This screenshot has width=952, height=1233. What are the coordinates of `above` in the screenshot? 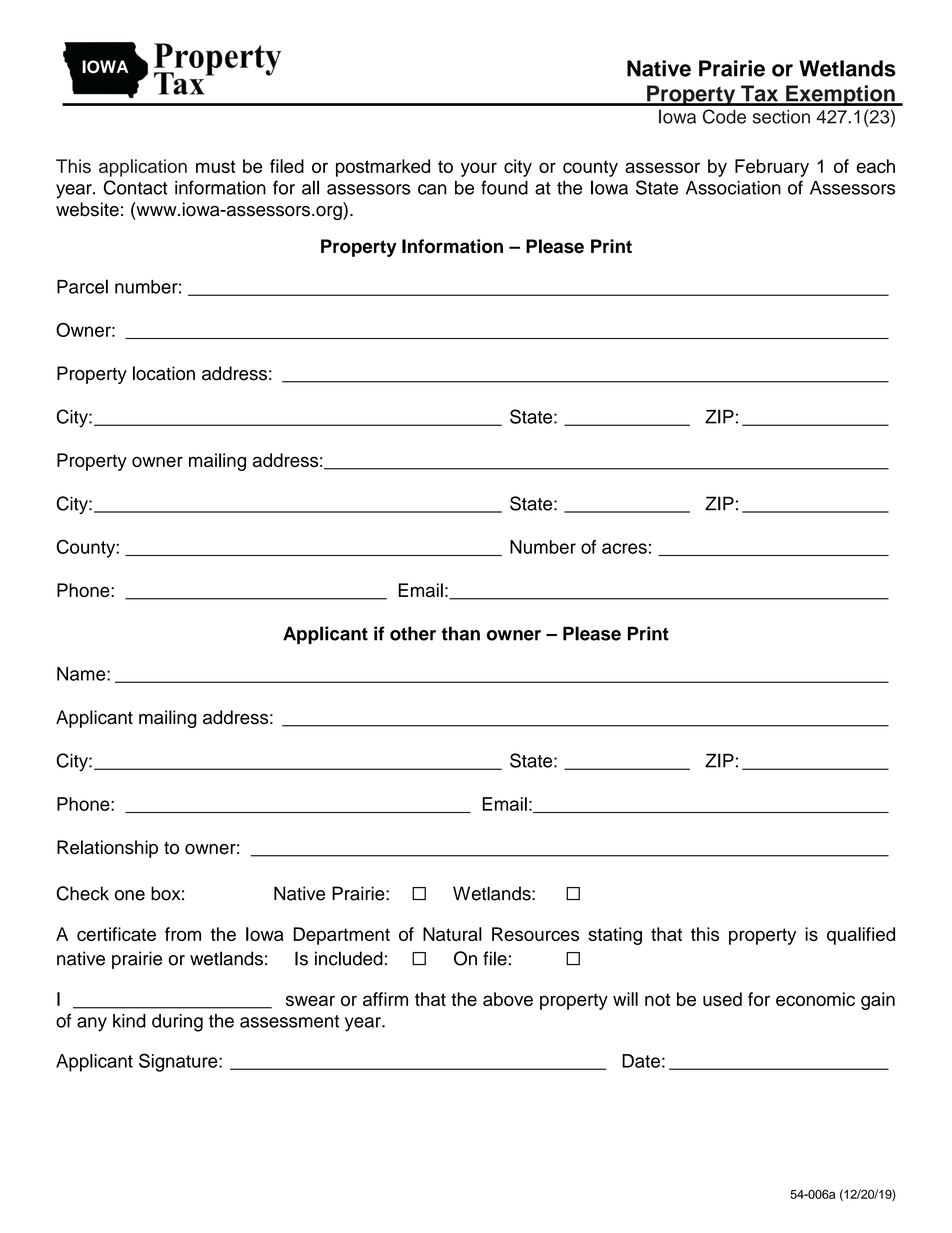 It's located at (508, 999).
